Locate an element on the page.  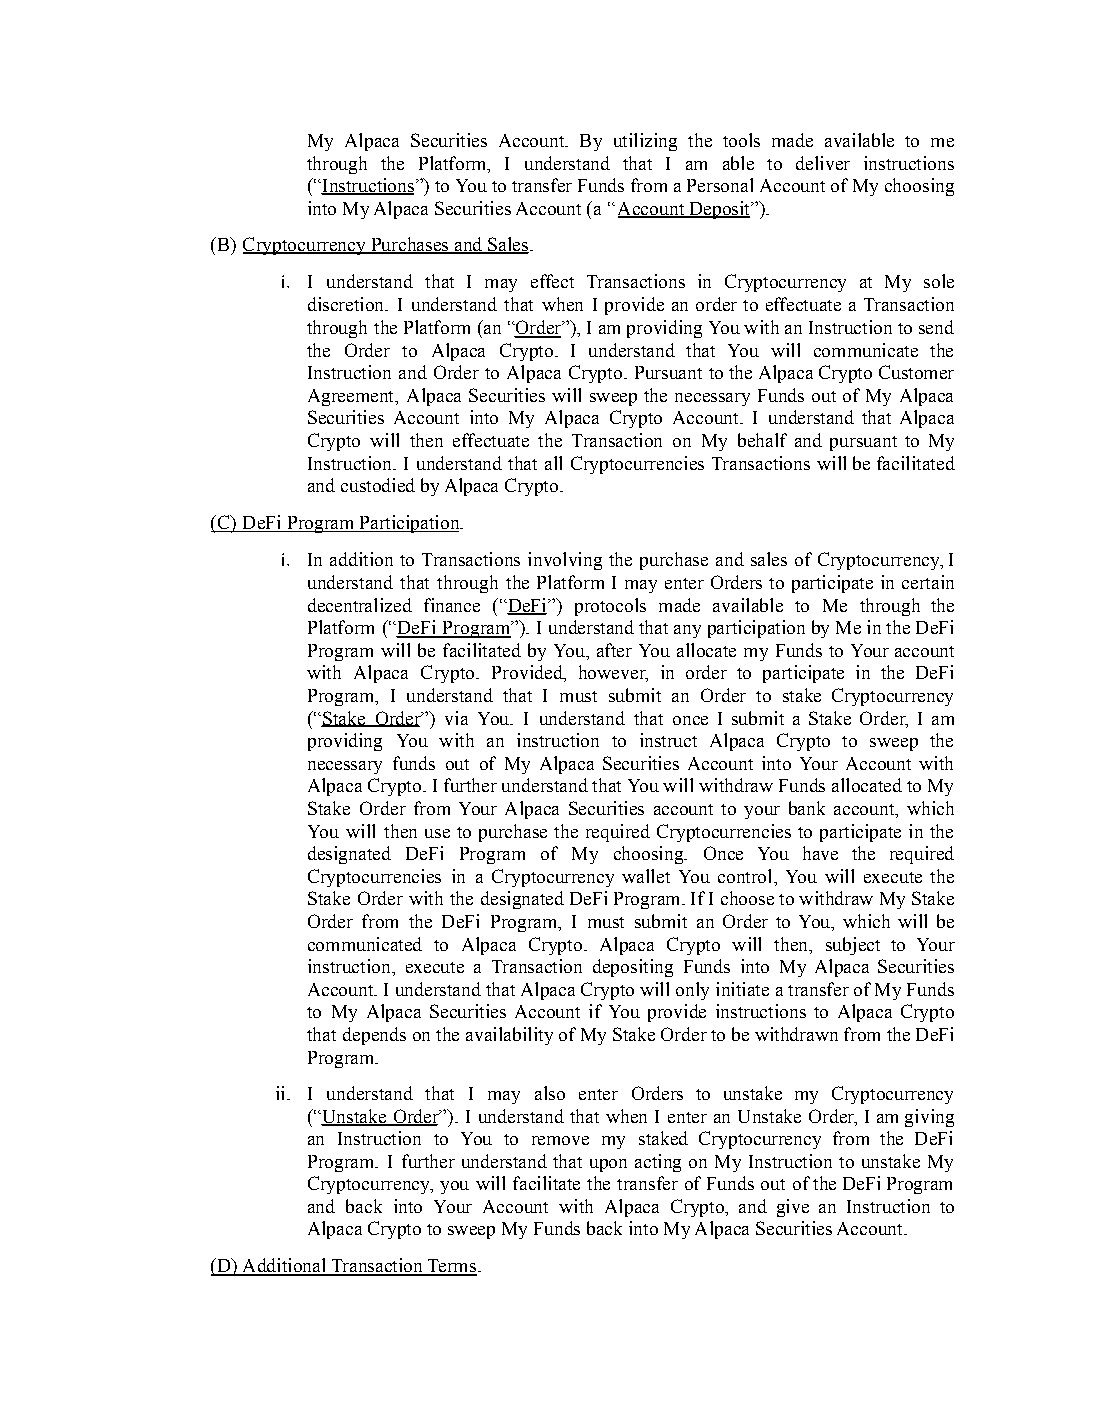
certain is located at coordinates (928, 582).
